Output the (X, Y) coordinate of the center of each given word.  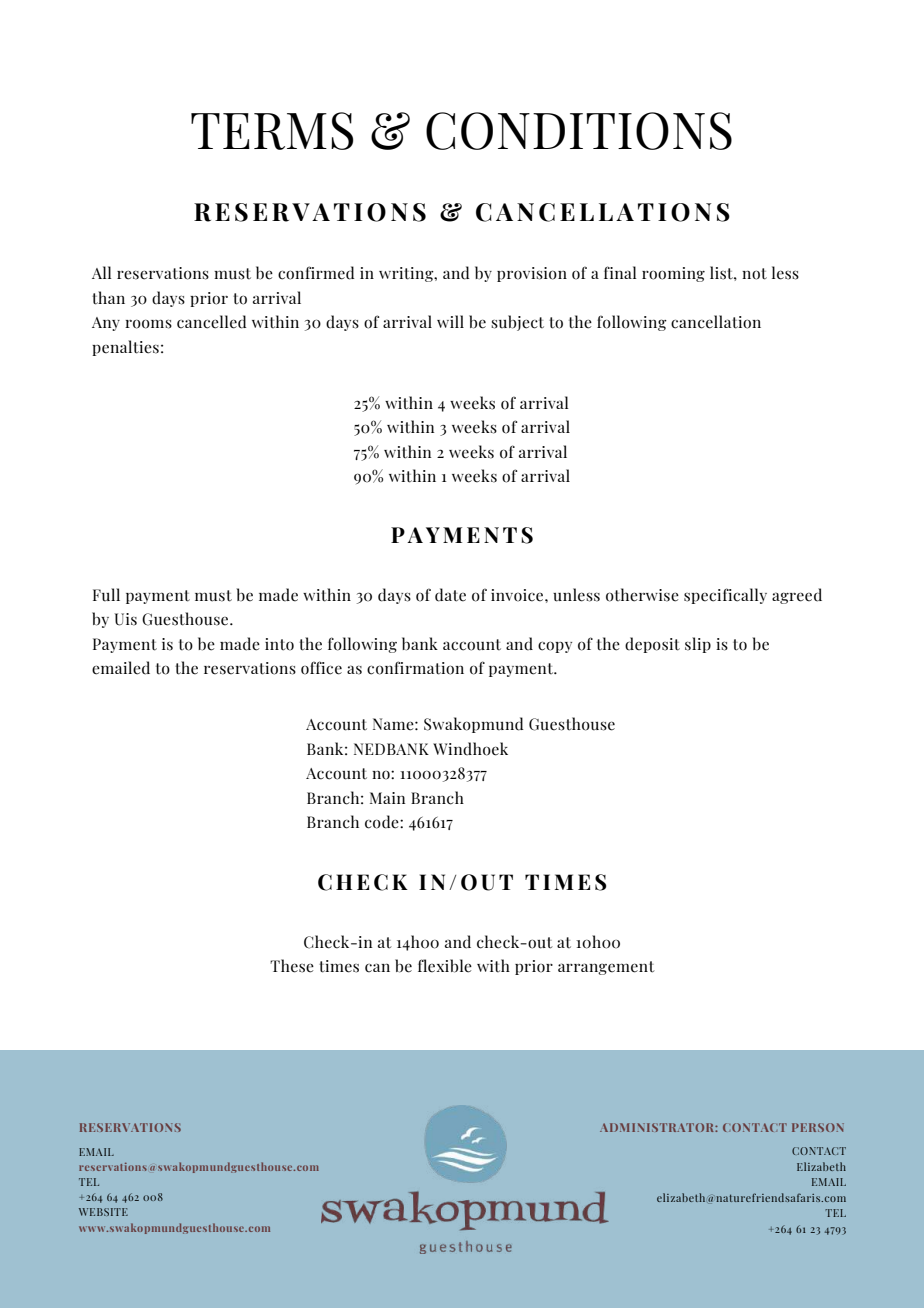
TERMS (272, 131)
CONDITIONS (579, 131)
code (383, 822)
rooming (673, 274)
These (292, 966)
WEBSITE (103, 1212)
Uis (126, 619)
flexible (445, 966)
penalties (125, 348)
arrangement (606, 968)
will (450, 321)
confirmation (415, 668)
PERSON (818, 1127)
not (754, 274)
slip (698, 645)
